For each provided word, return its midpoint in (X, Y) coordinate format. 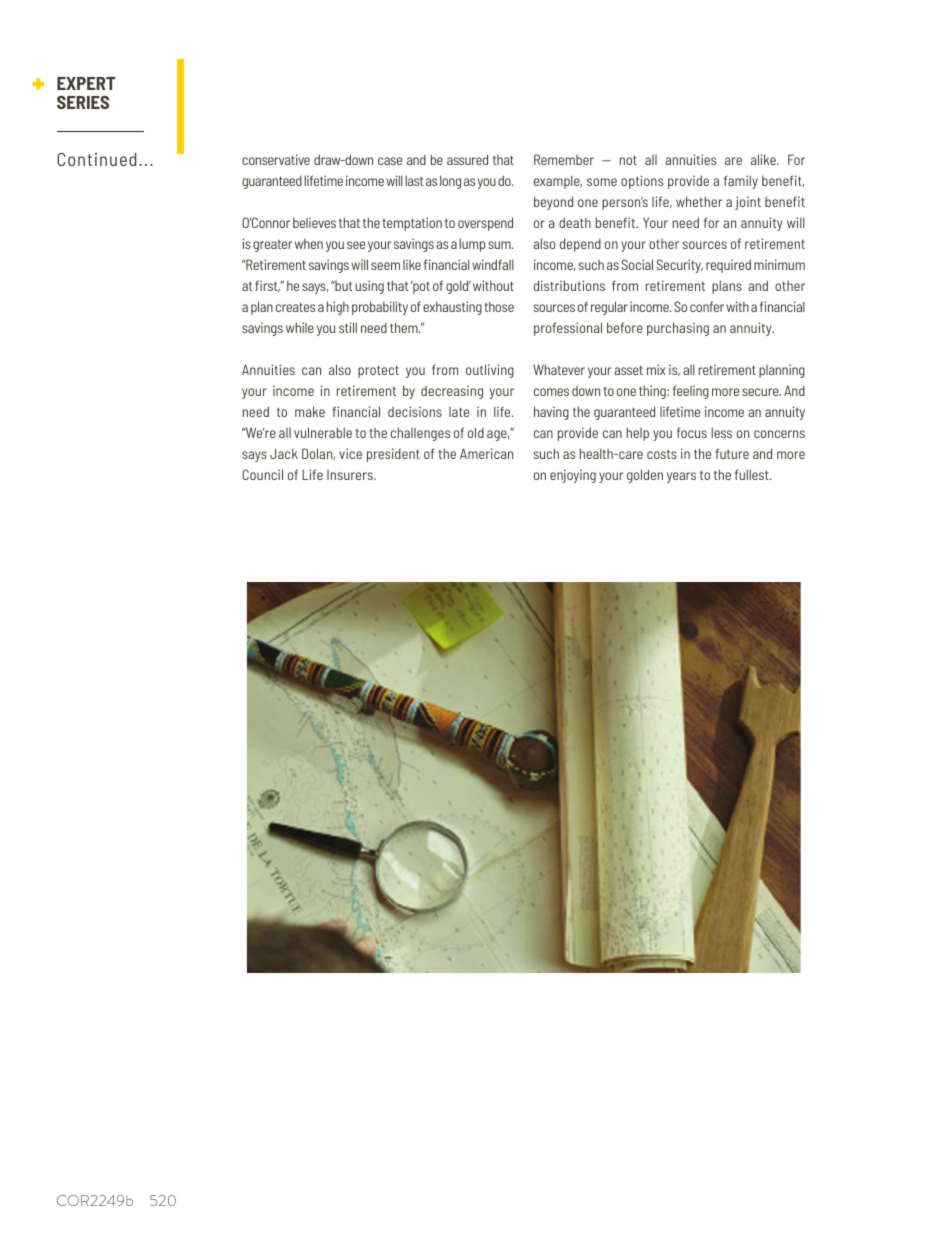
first (267, 286)
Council (262, 474)
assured (467, 159)
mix (656, 369)
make (310, 411)
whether (699, 201)
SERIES (83, 102)
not (628, 160)
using (369, 287)
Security (679, 266)
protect (378, 371)
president (393, 455)
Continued (96, 159)
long (450, 182)
